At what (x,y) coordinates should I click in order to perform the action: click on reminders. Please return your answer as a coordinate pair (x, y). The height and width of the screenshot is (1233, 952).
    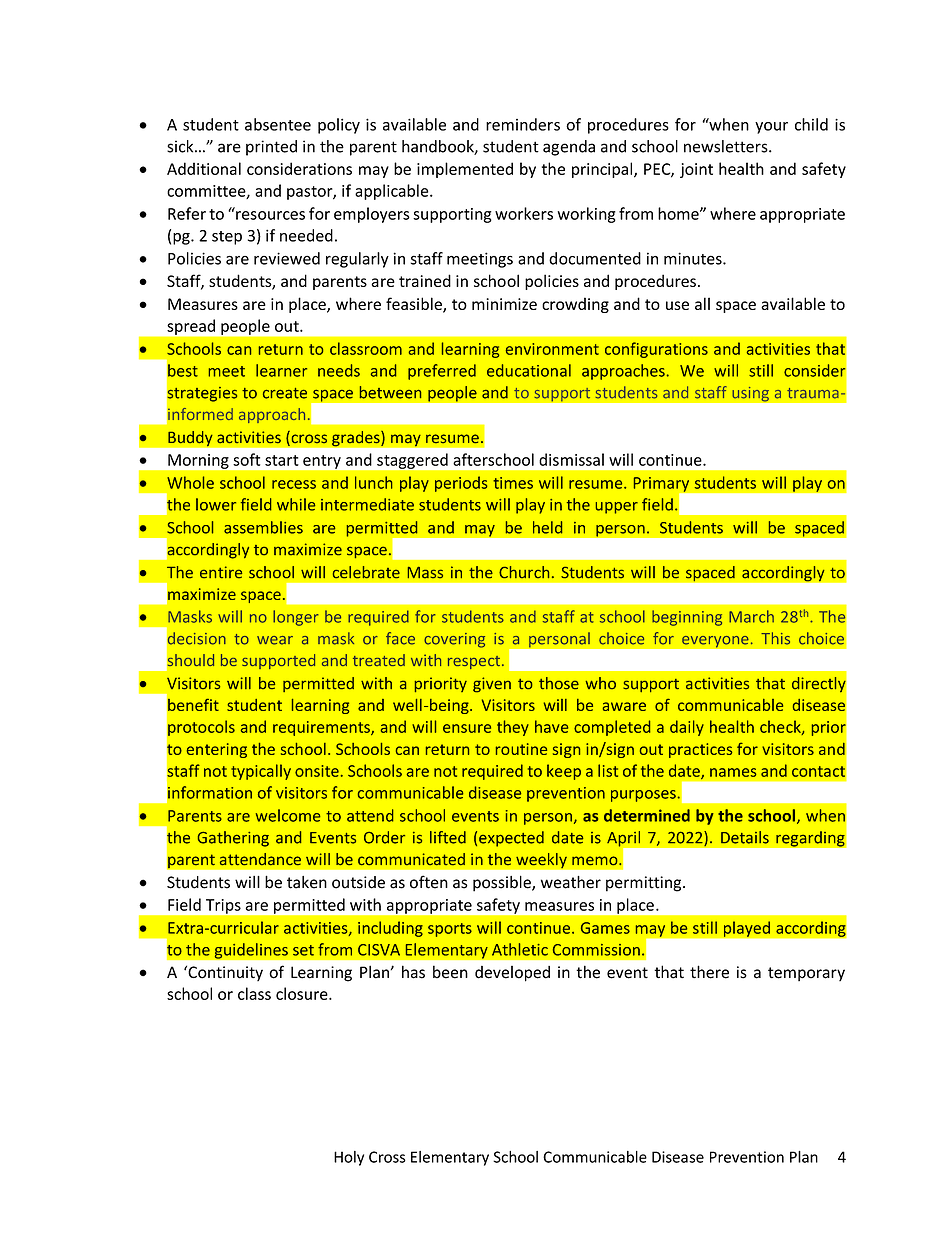
    Looking at the image, I should click on (523, 124).
